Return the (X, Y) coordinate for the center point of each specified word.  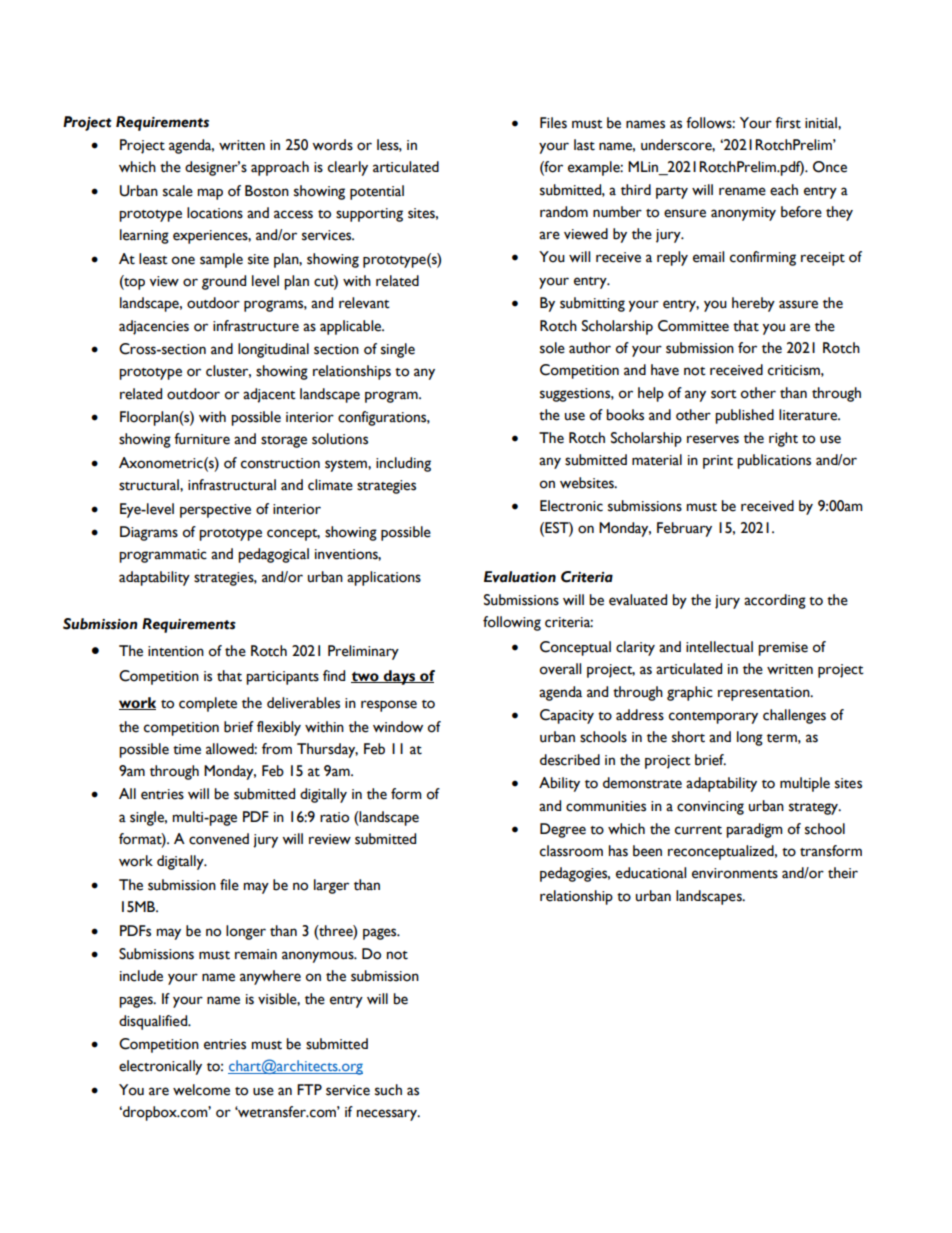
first (788, 123)
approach (280, 168)
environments (735, 873)
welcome (201, 1090)
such (388, 1090)
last (584, 145)
